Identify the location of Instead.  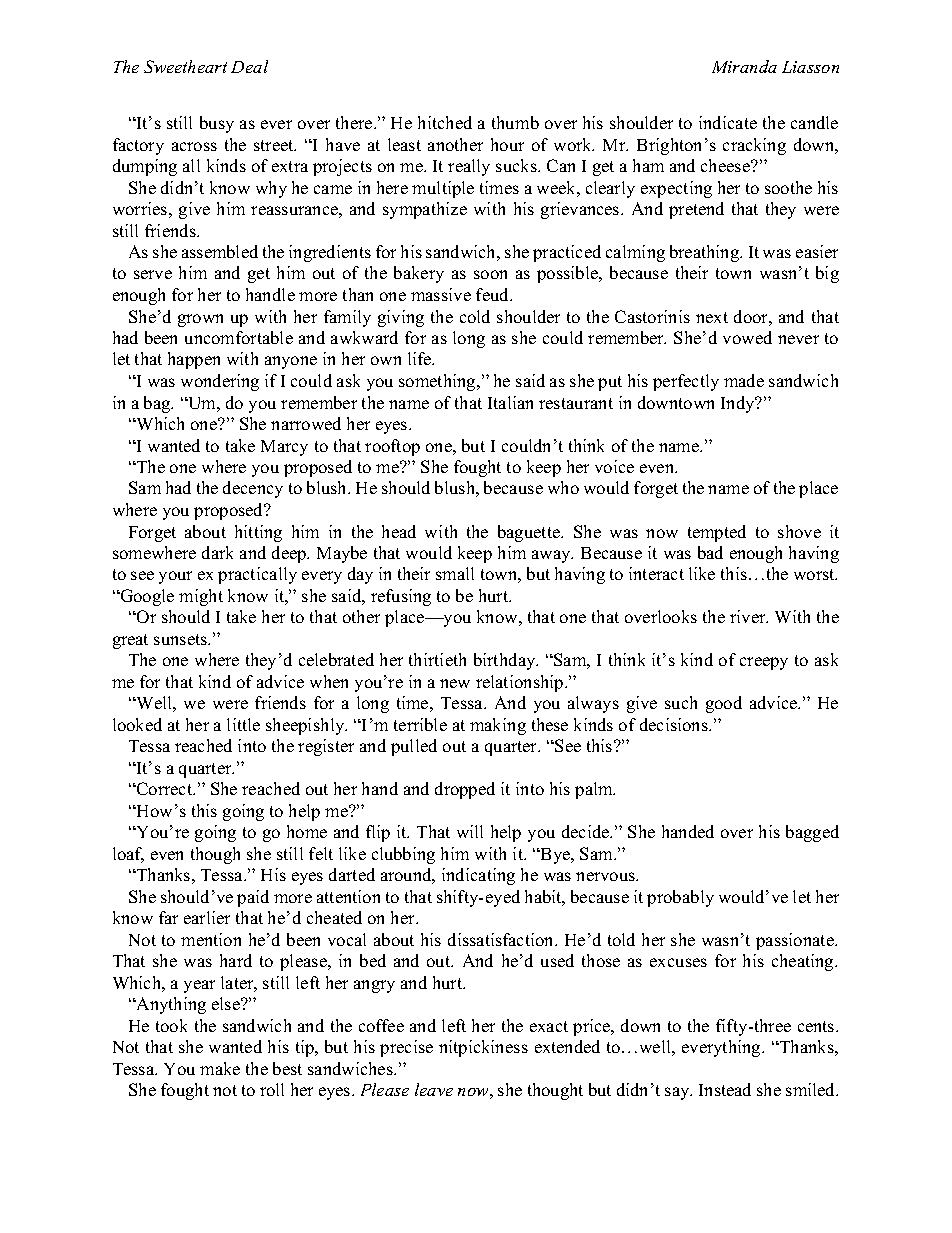
(725, 1089).
